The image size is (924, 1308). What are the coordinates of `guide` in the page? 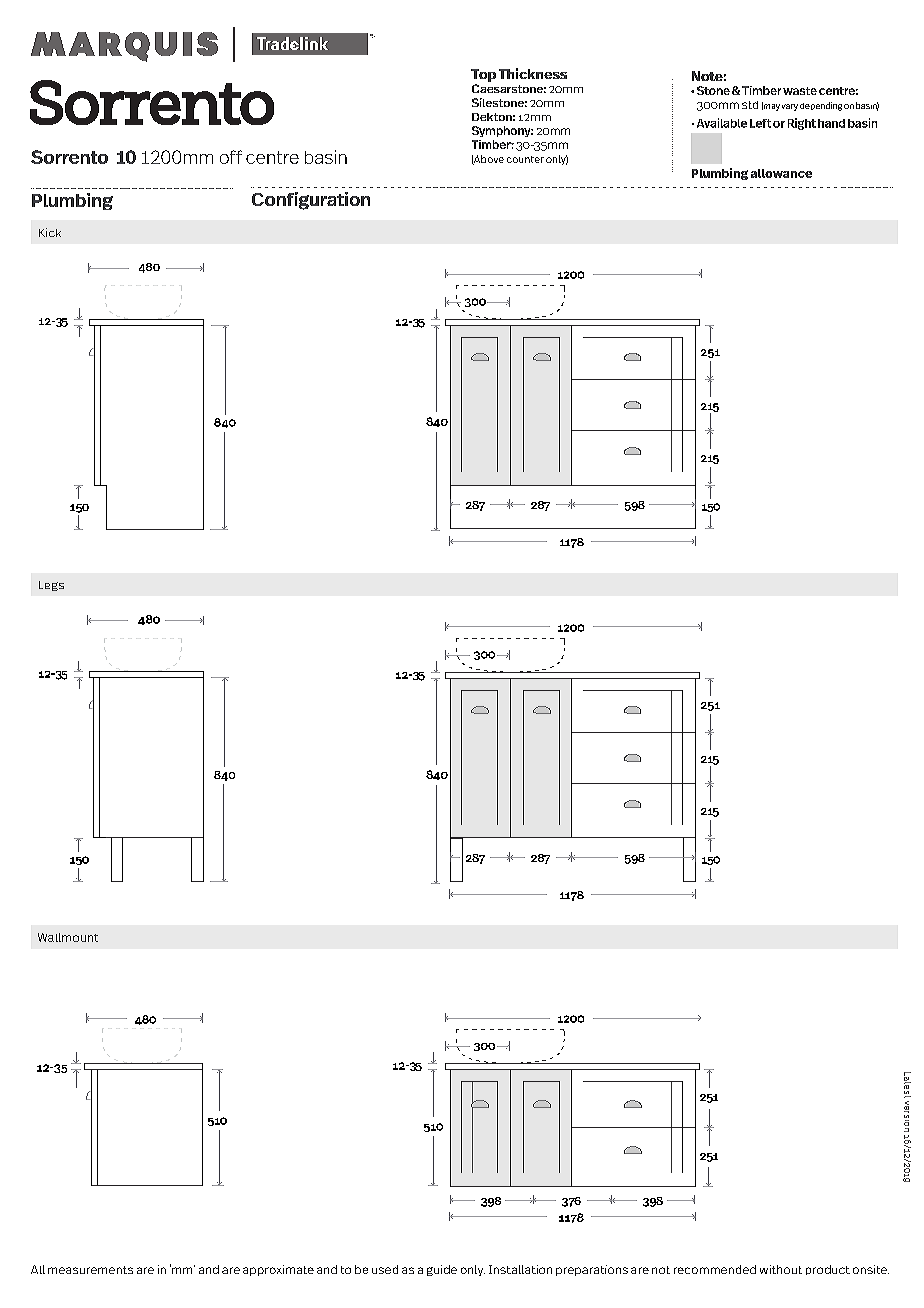 It's located at (442, 1270).
